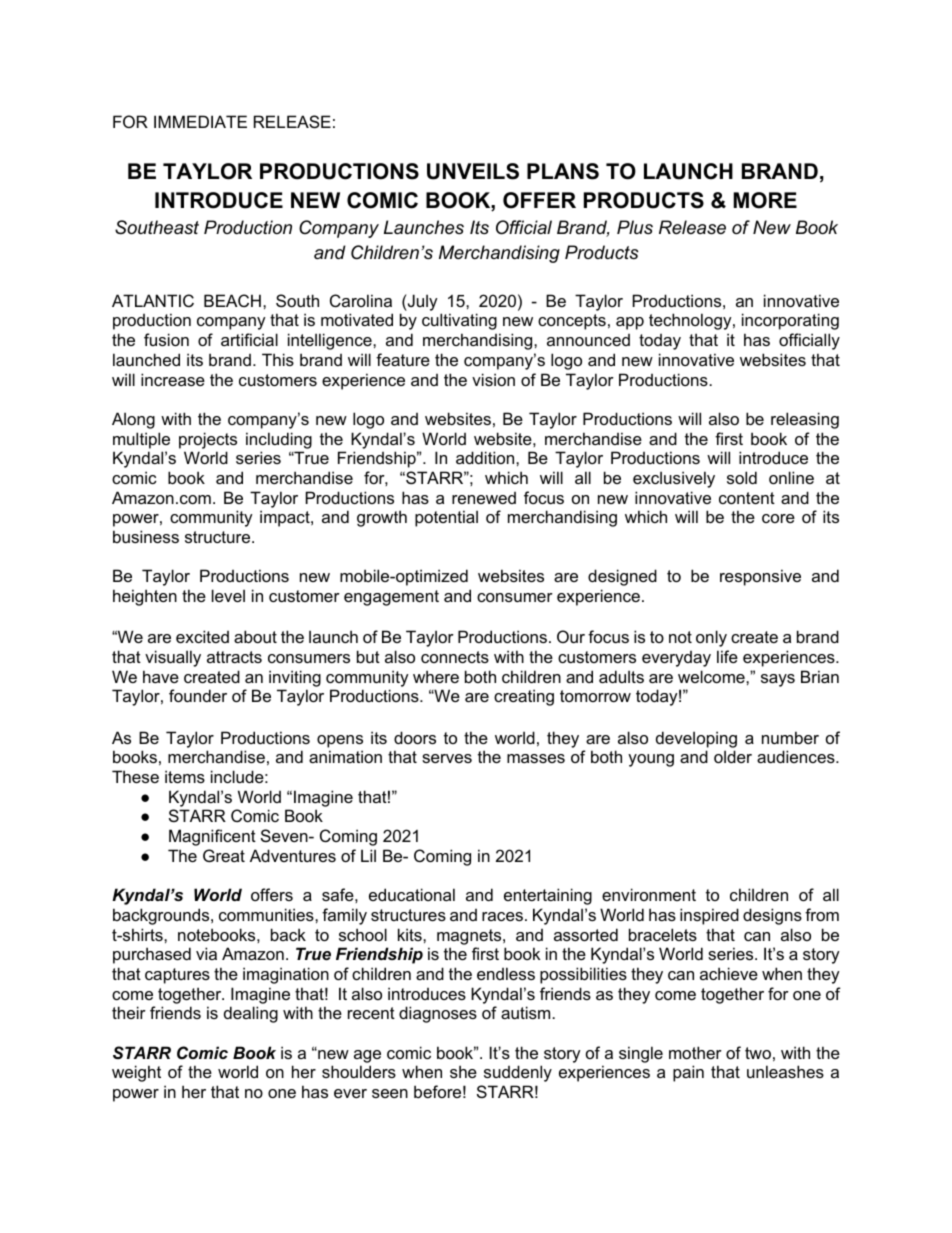 This page has width=952, height=1233. I want to click on level, so click(228, 595).
